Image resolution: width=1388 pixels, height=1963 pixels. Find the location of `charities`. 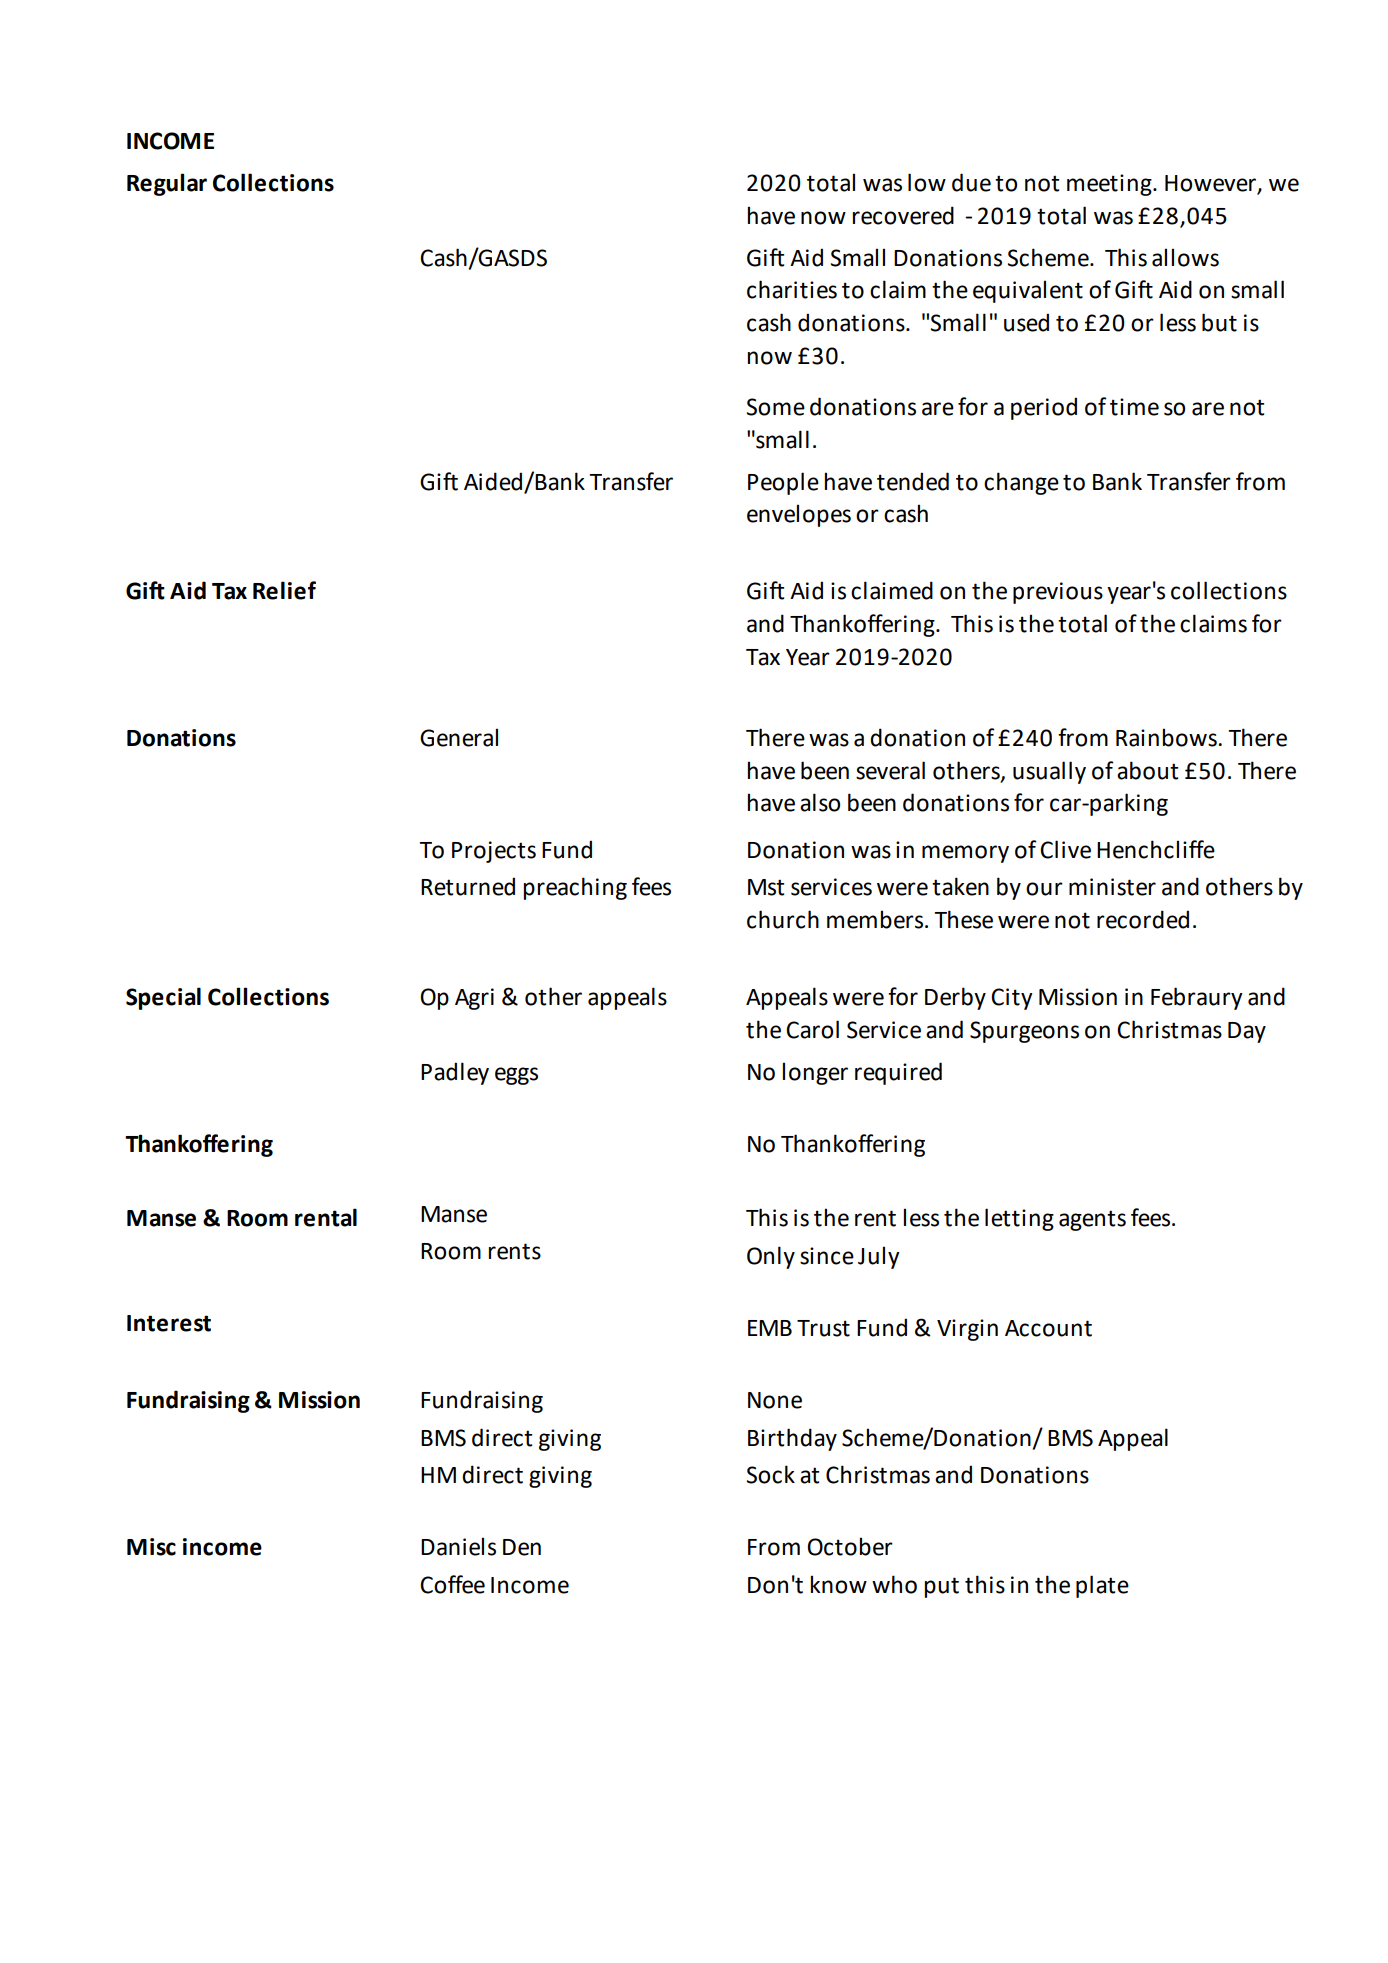

charities is located at coordinates (792, 289).
